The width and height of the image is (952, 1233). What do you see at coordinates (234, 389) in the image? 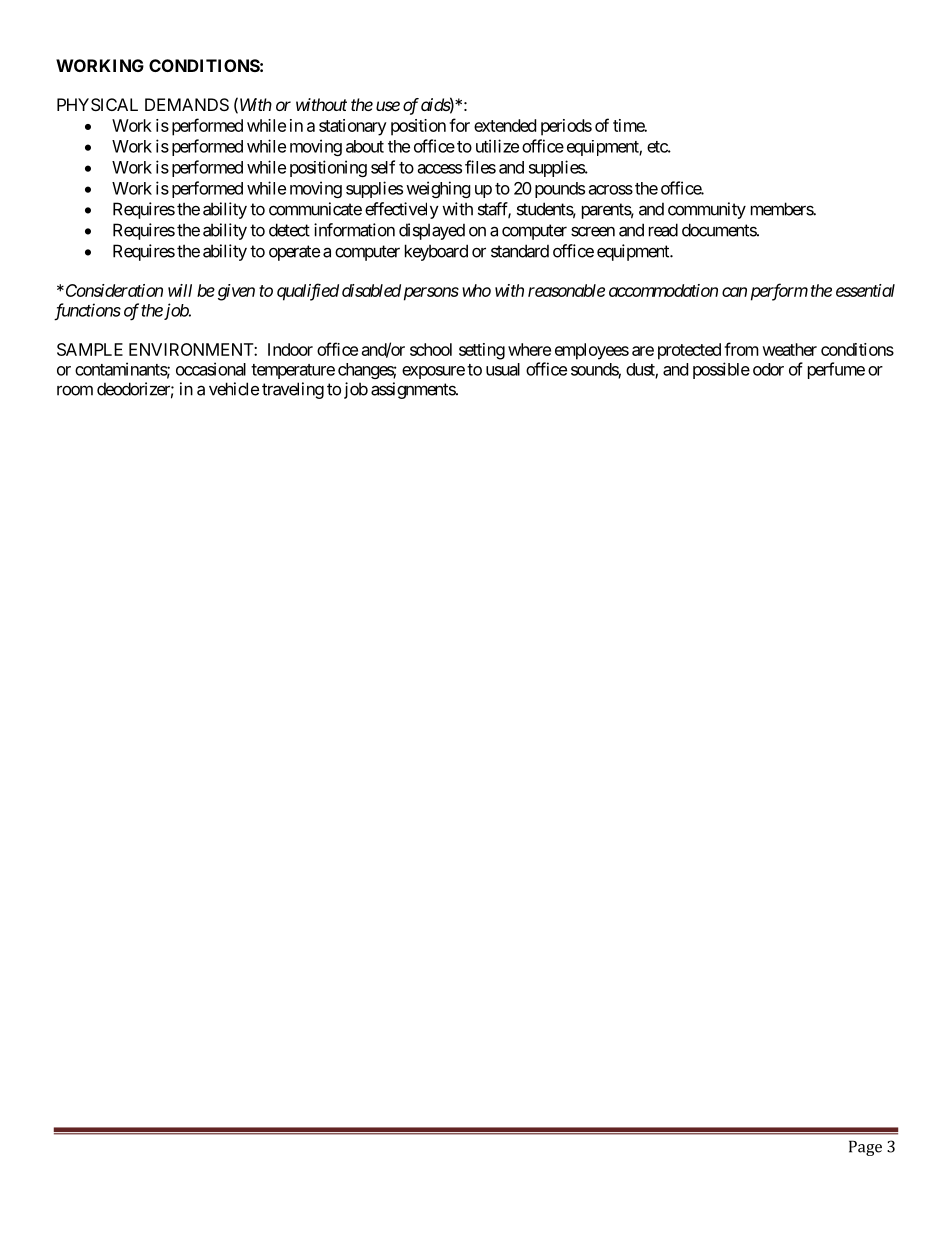
I see `vehicle` at bounding box center [234, 389].
